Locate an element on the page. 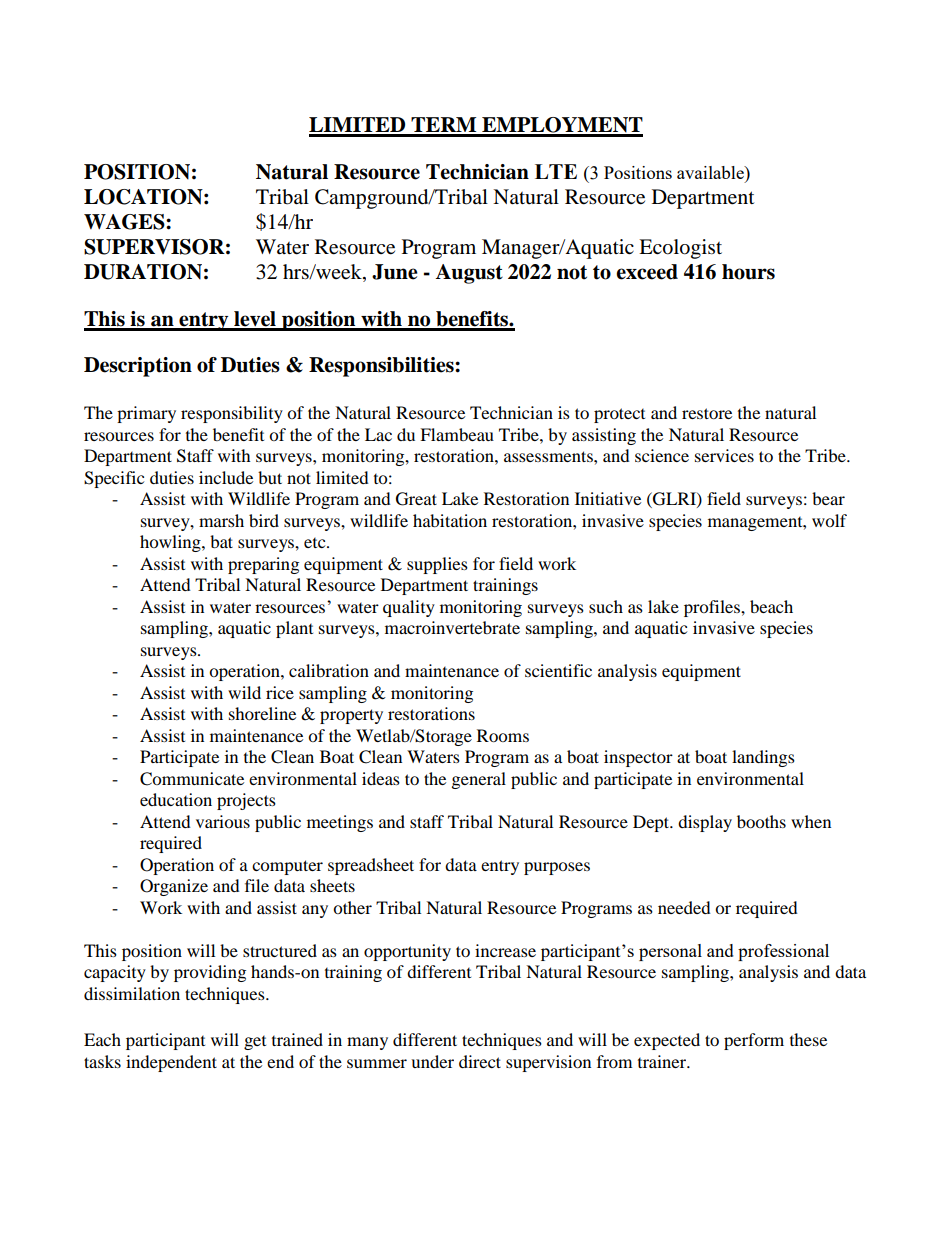 The image size is (952, 1233). Ecologist is located at coordinates (680, 249).
